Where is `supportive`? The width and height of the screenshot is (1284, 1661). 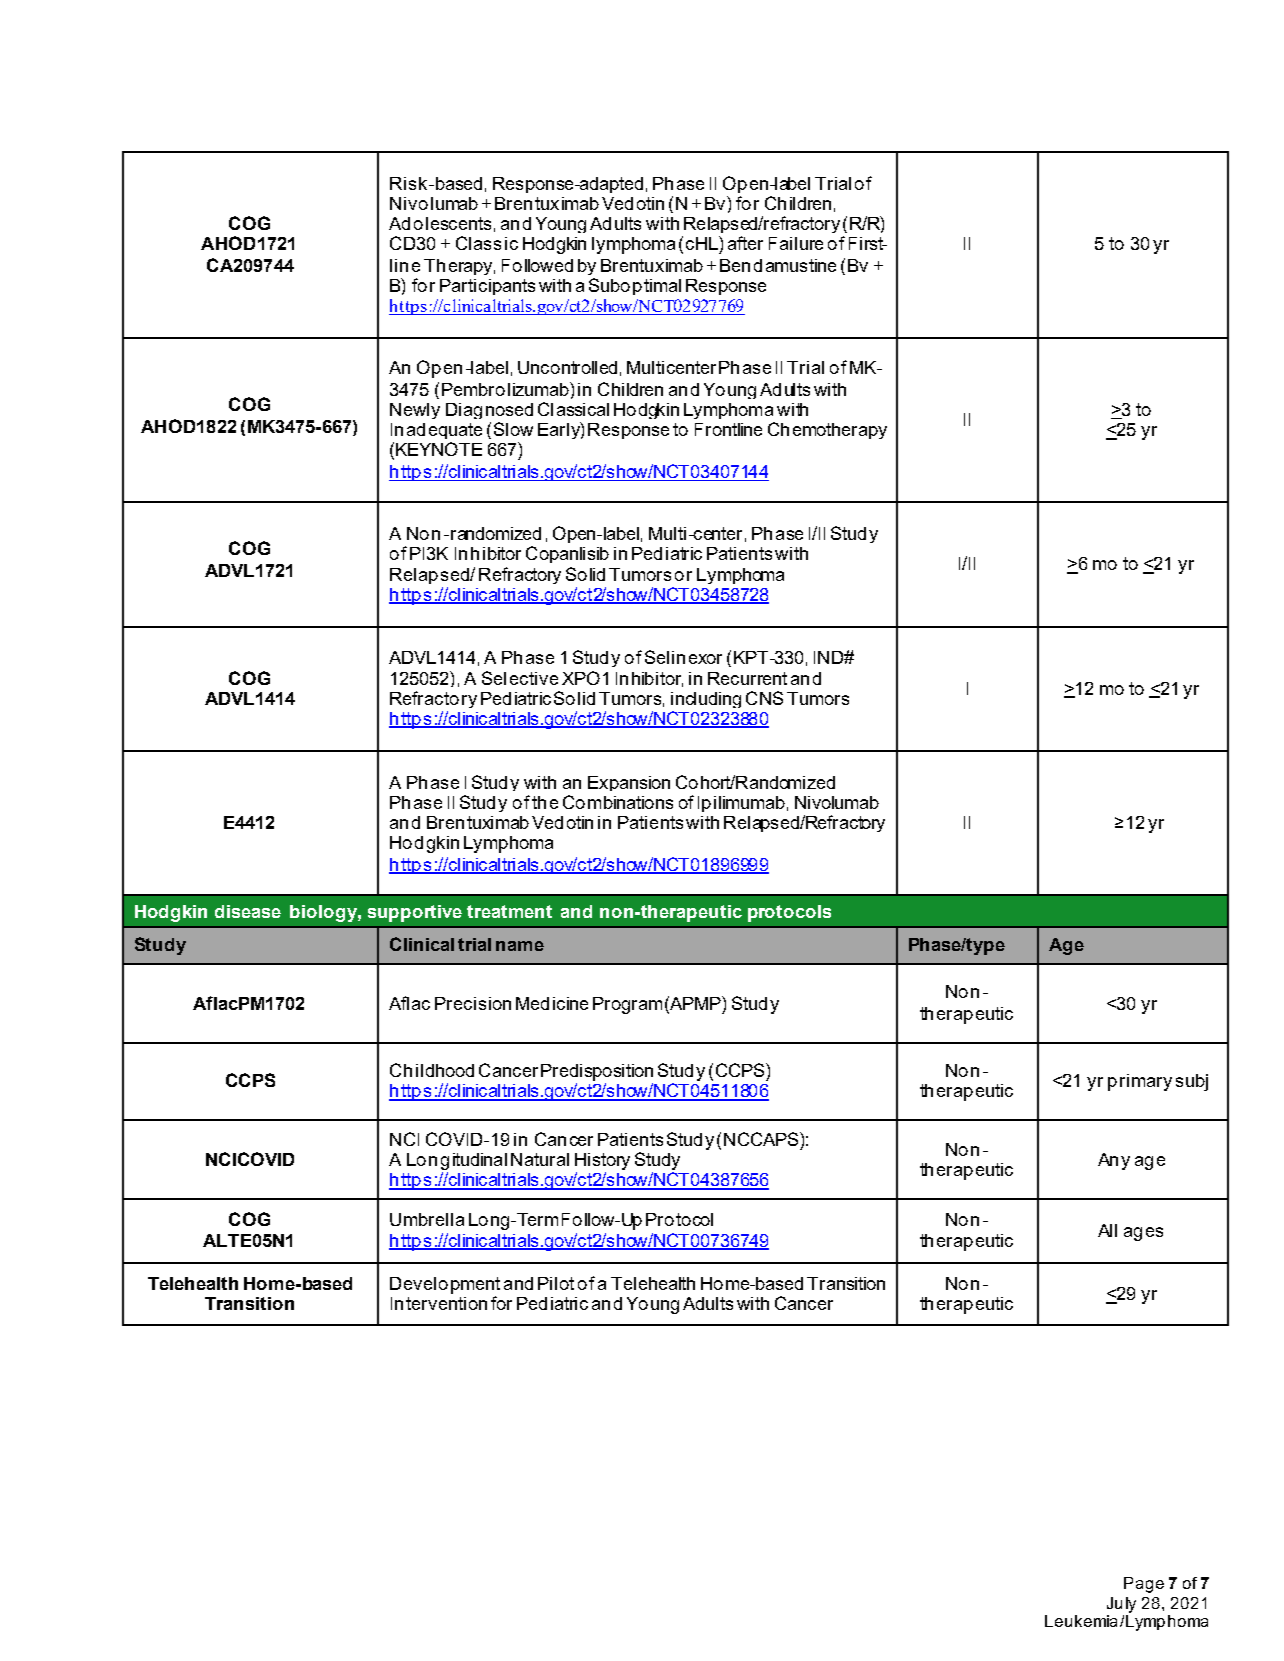
supportive is located at coordinates (415, 913).
